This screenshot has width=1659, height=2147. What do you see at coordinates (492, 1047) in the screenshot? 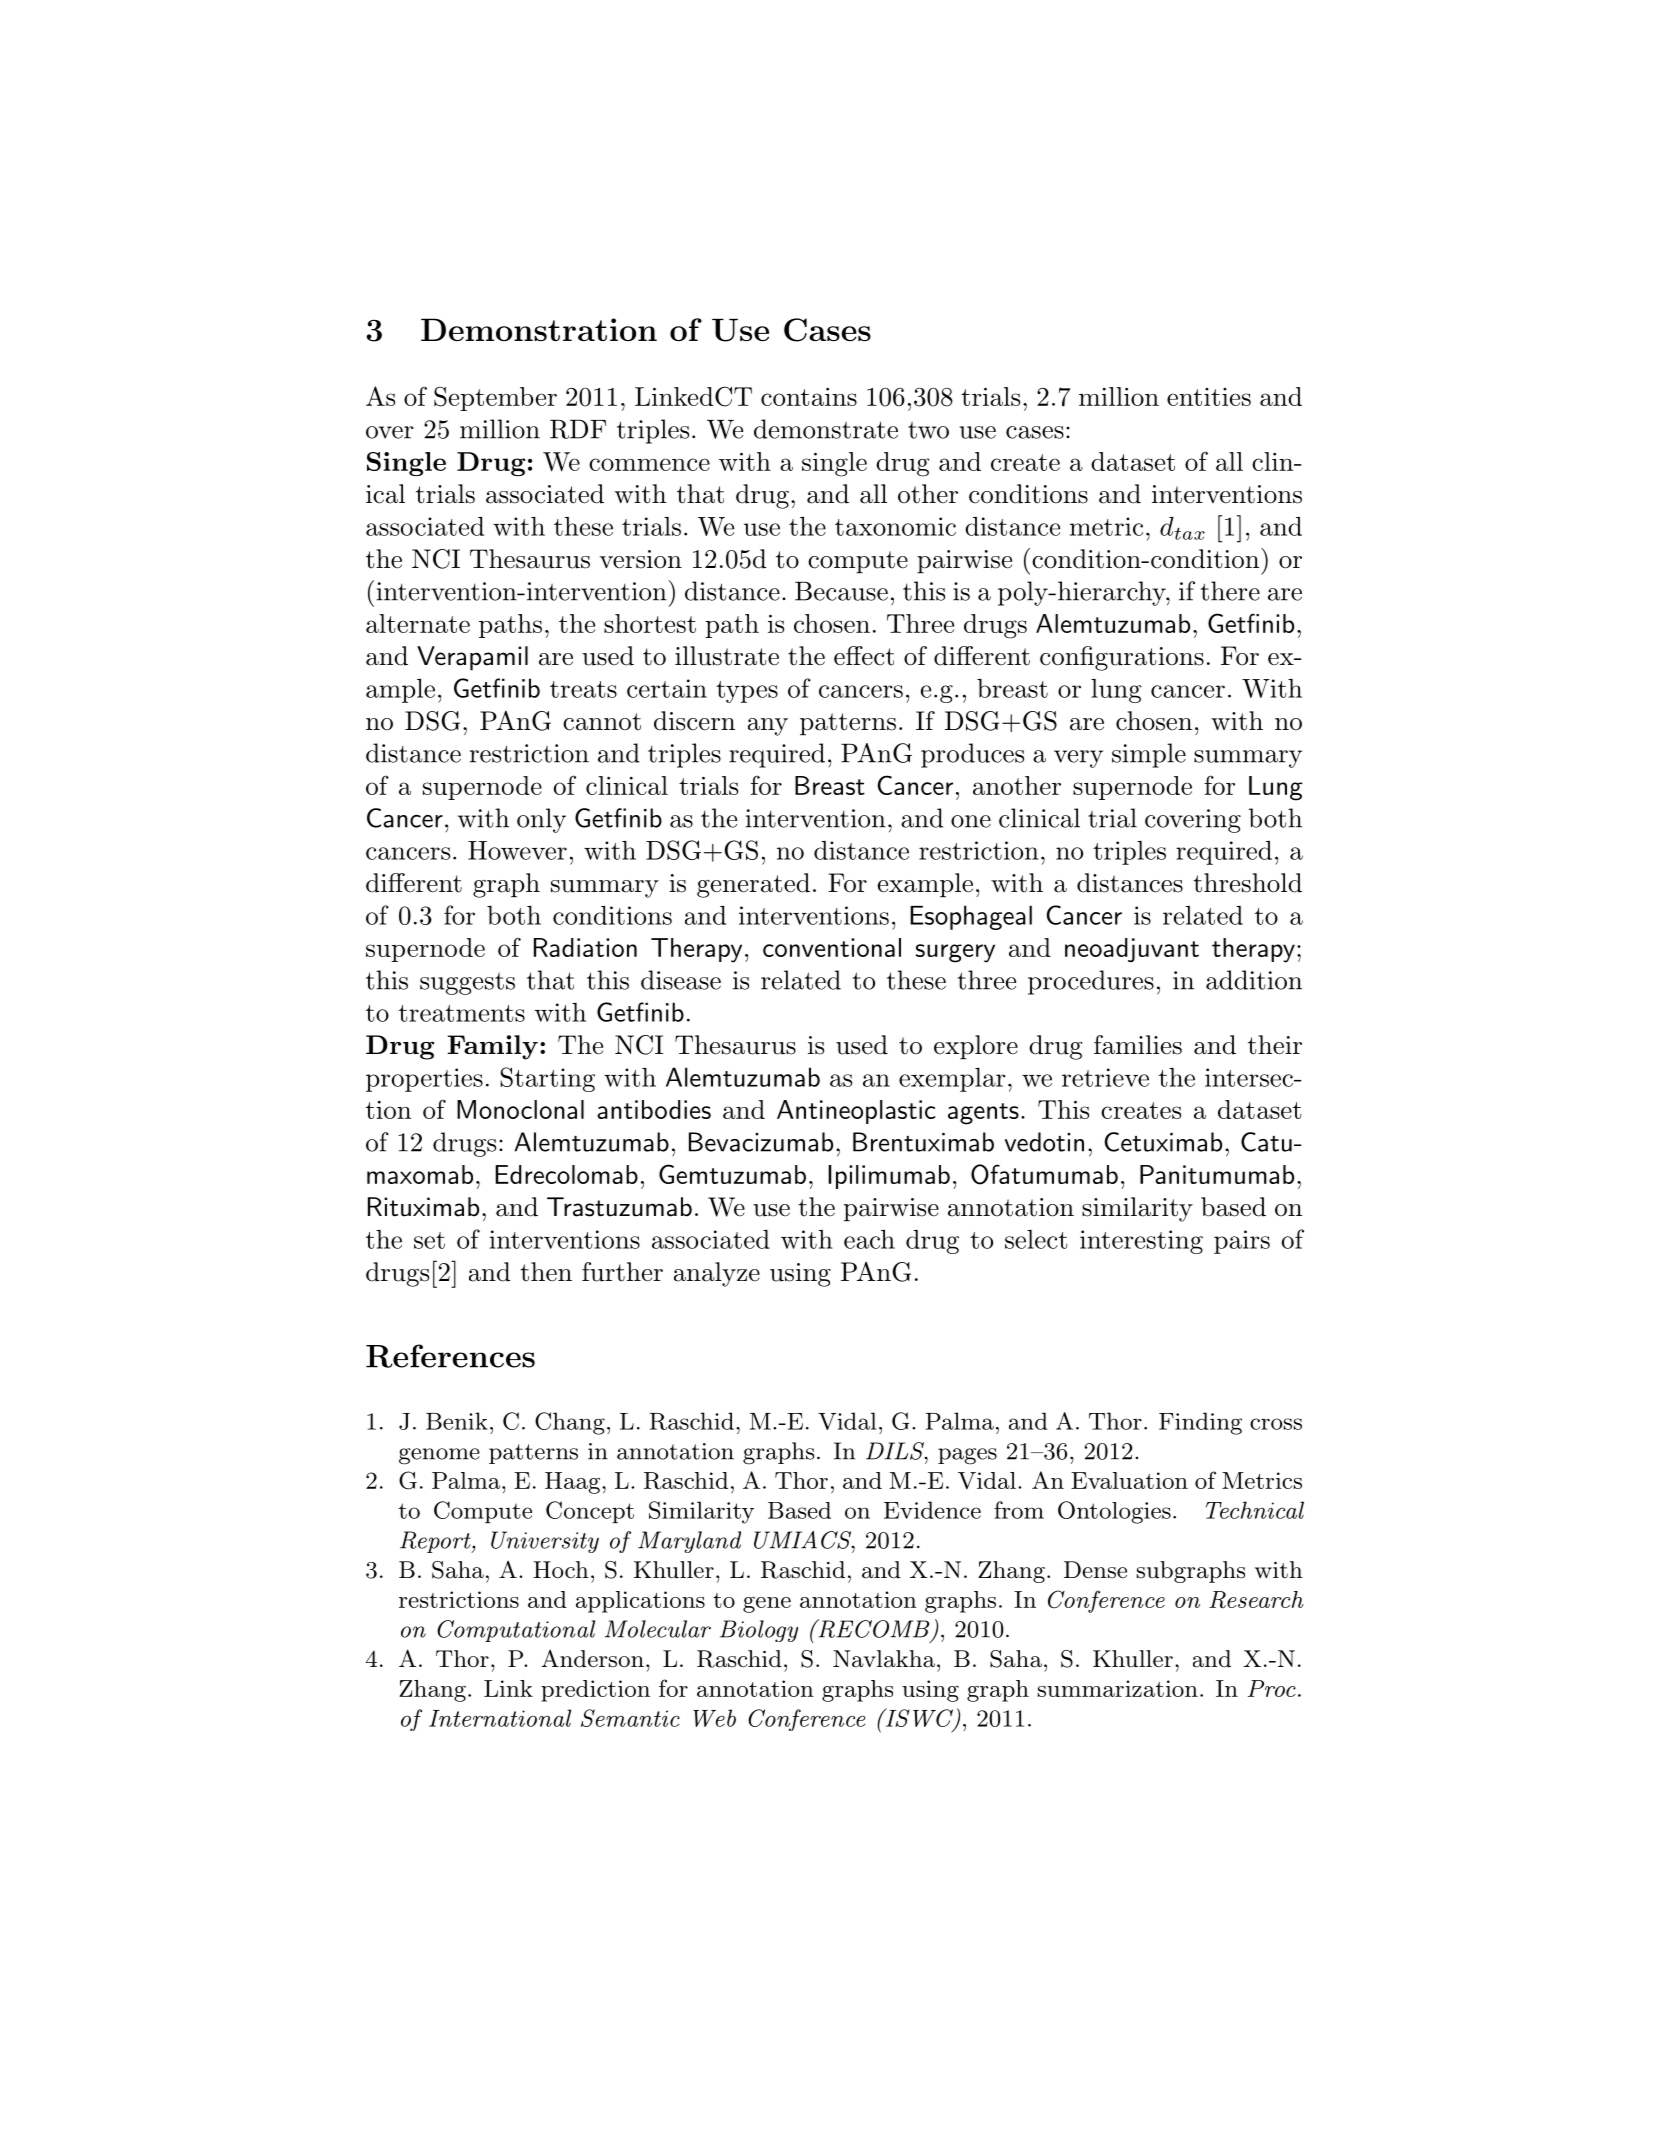
I see `Family` at bounding box center [492, 1047].
